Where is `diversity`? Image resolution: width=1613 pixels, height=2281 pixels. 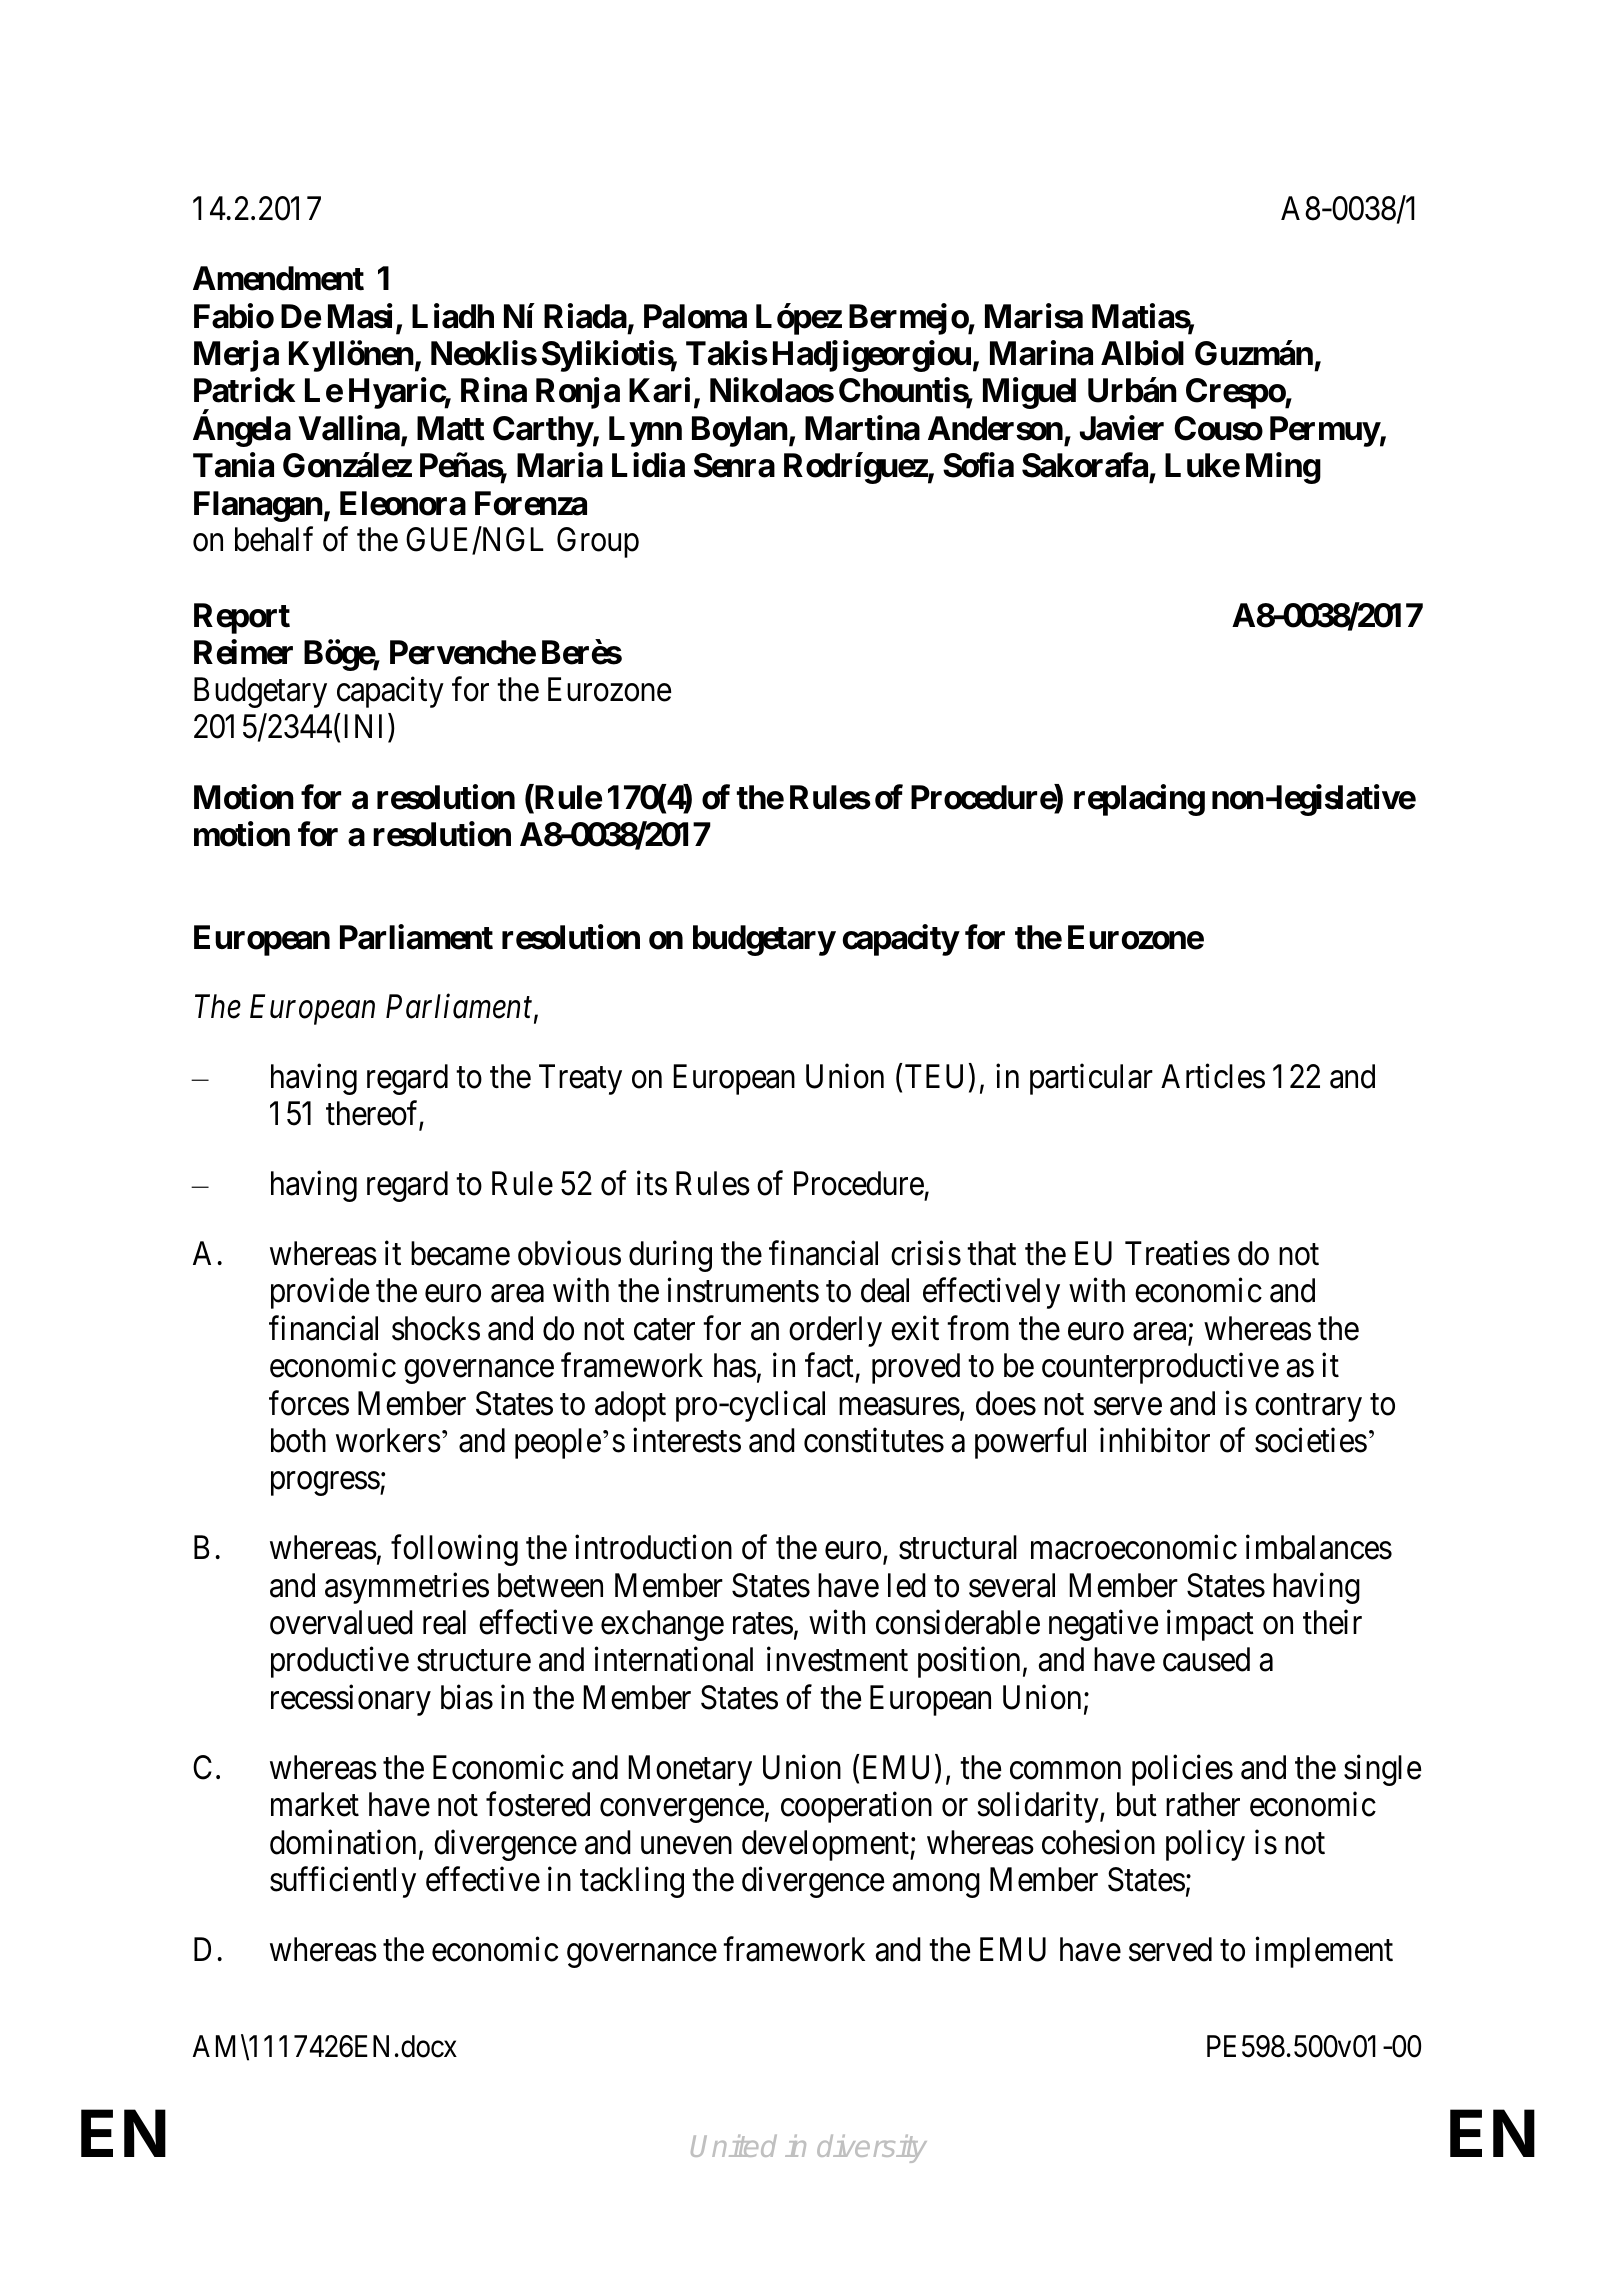
diversity is located at coordinates (872, 2149).
